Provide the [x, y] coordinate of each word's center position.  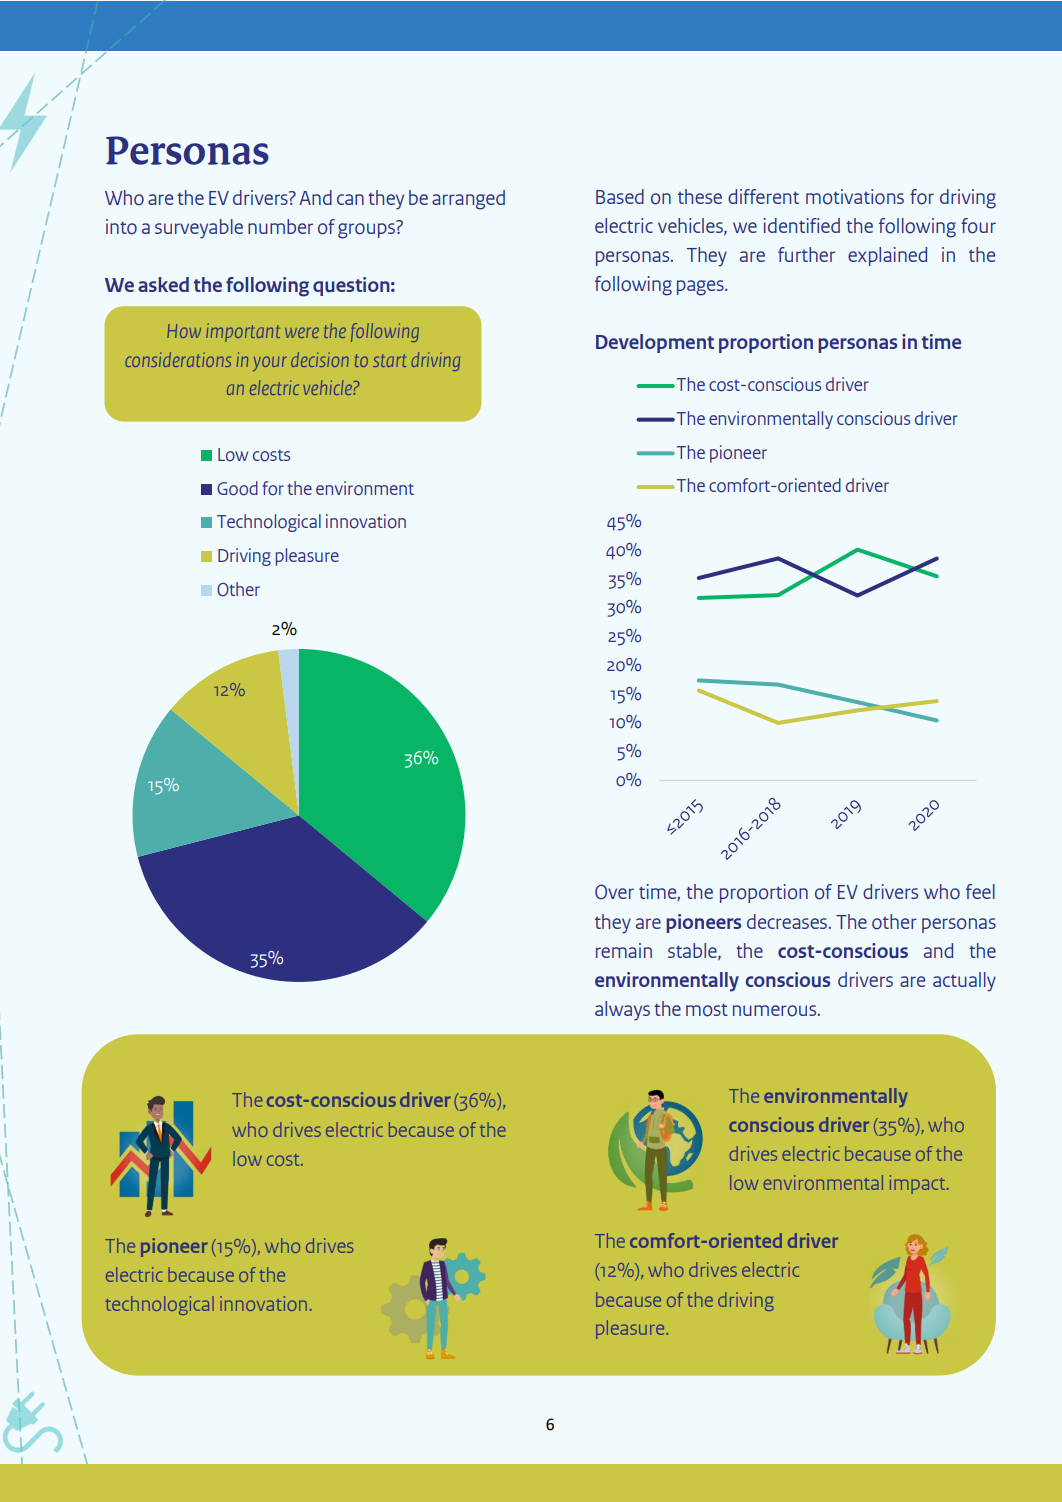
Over [614, 892]
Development [655, 343]
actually [964, 982]
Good [237, 488]
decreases [788, 921]
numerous [776, 1011]
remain [624, 950]
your [270, 363]
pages [701, 288]
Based [620, 196]
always [622, 1011]
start [390, 360]
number [280, 226]
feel [980, 891]
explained [887, 256]
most [707, 1010]
